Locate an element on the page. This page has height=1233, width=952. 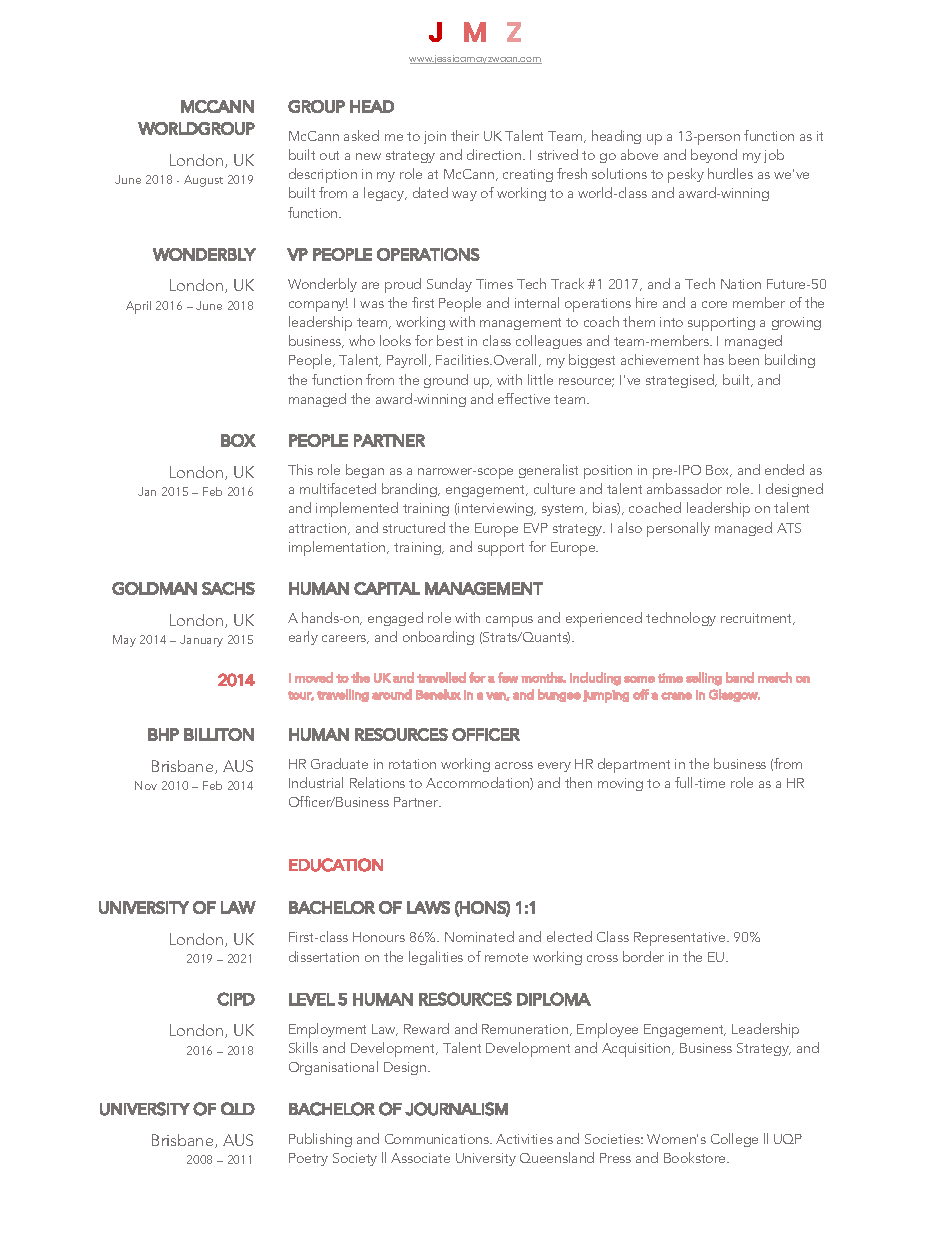
beyond is located at coordinates (714, 156).
